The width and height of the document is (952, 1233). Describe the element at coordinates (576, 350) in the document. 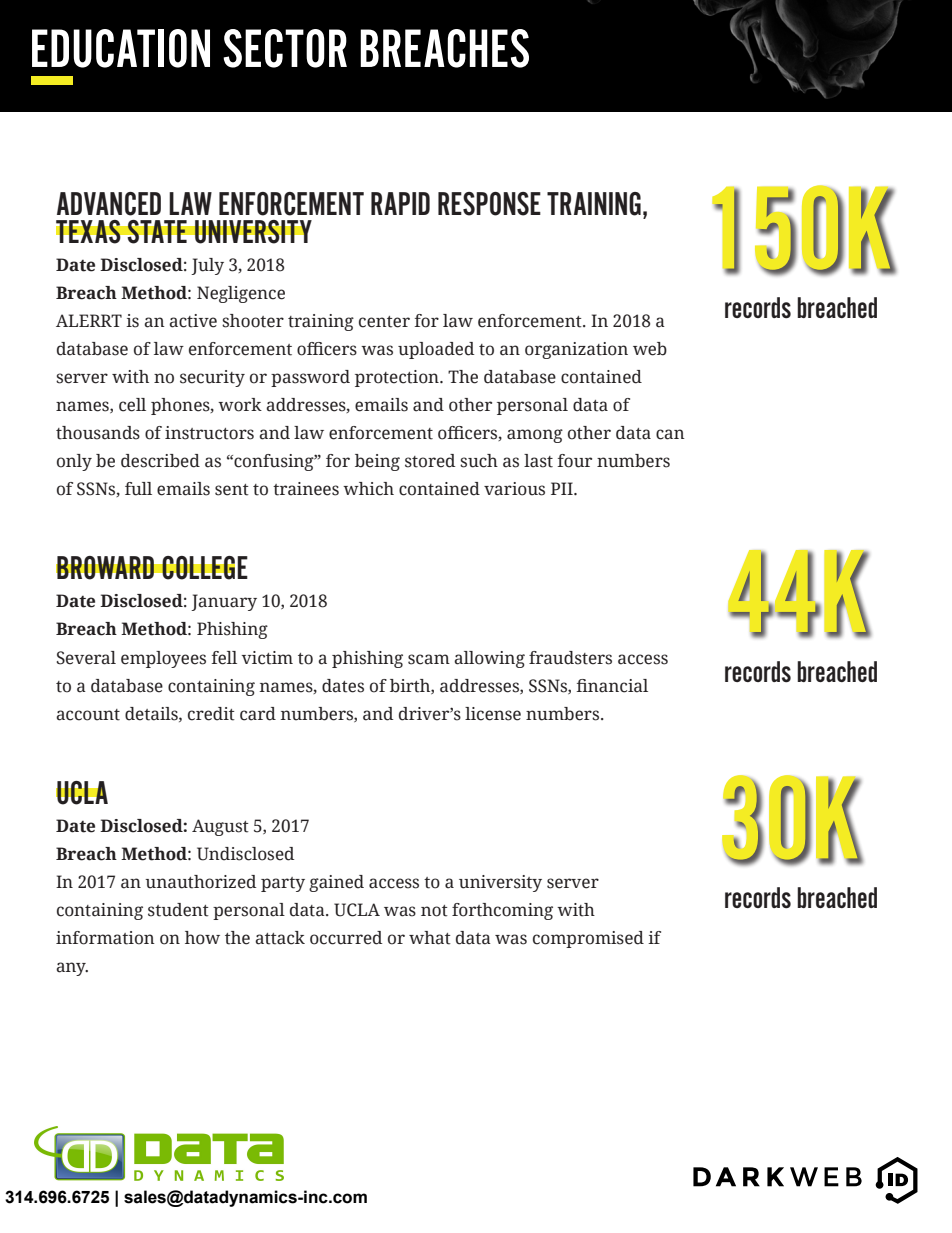

I see `organization` at that location.
